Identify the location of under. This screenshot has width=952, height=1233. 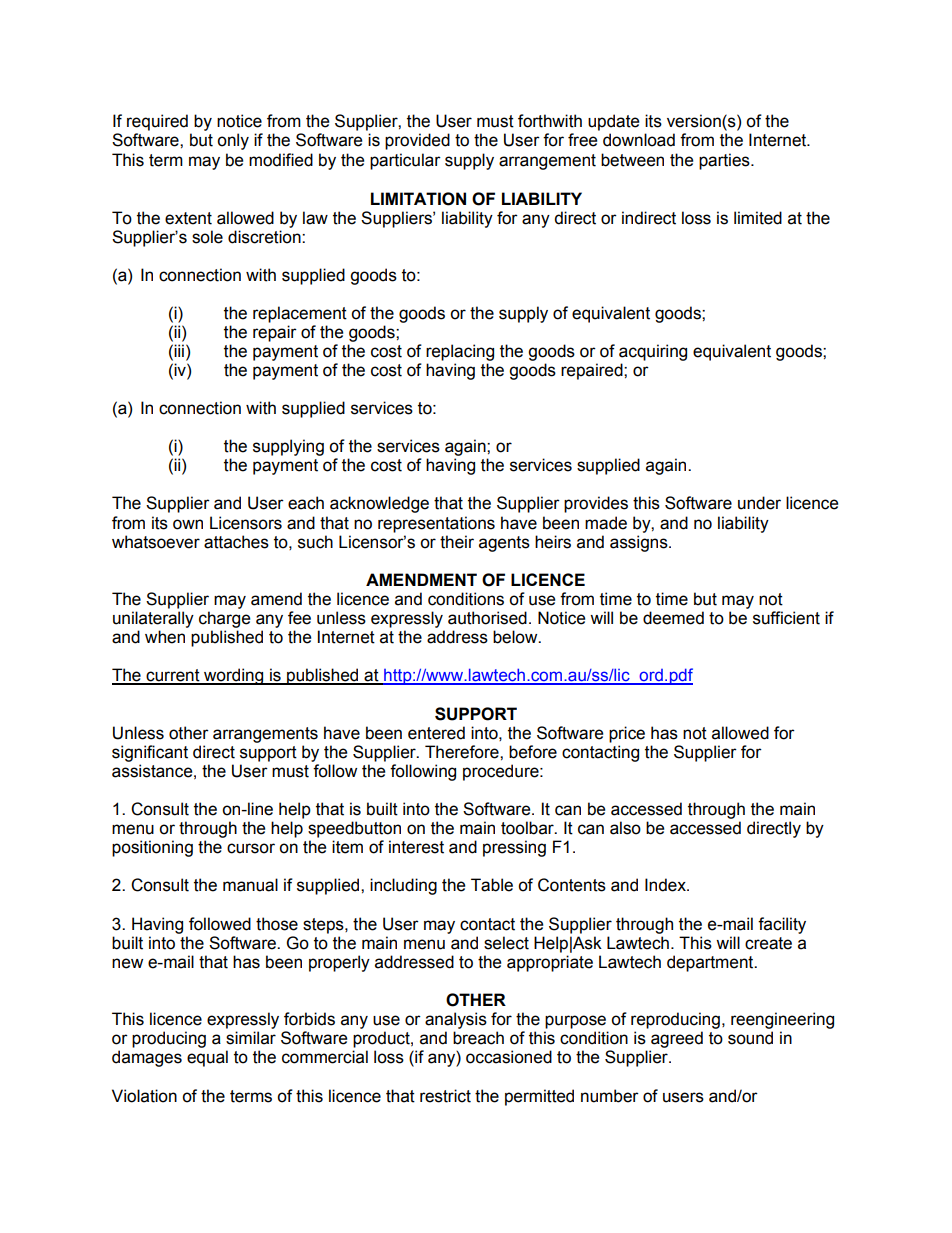
(759, 503).
